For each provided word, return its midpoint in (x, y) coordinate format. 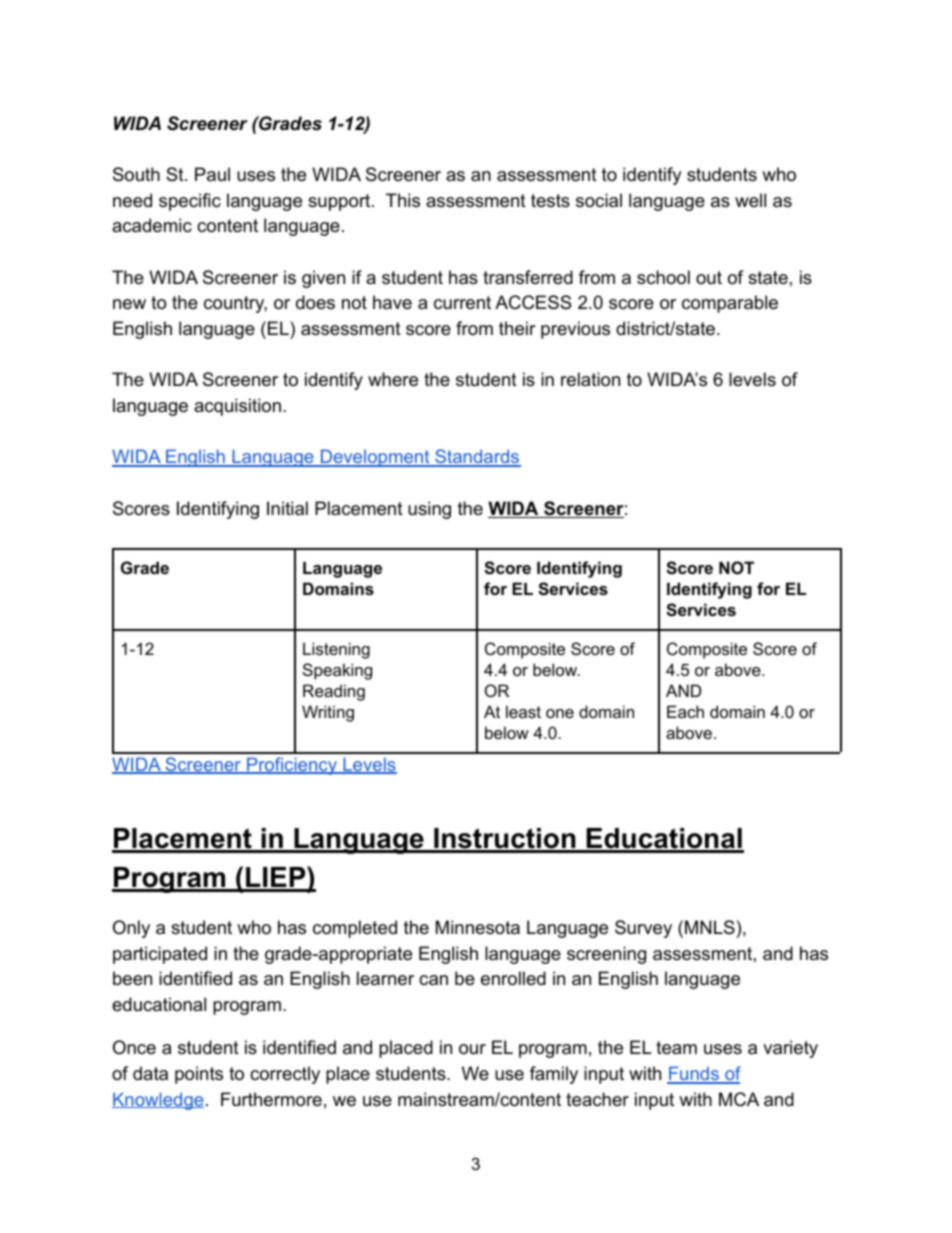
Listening (336, 650)
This (403, 200)
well (750, 200)
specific (190, 202)
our (472, 1049)
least (523, 711)
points (199, 1075)
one (560, 713)
